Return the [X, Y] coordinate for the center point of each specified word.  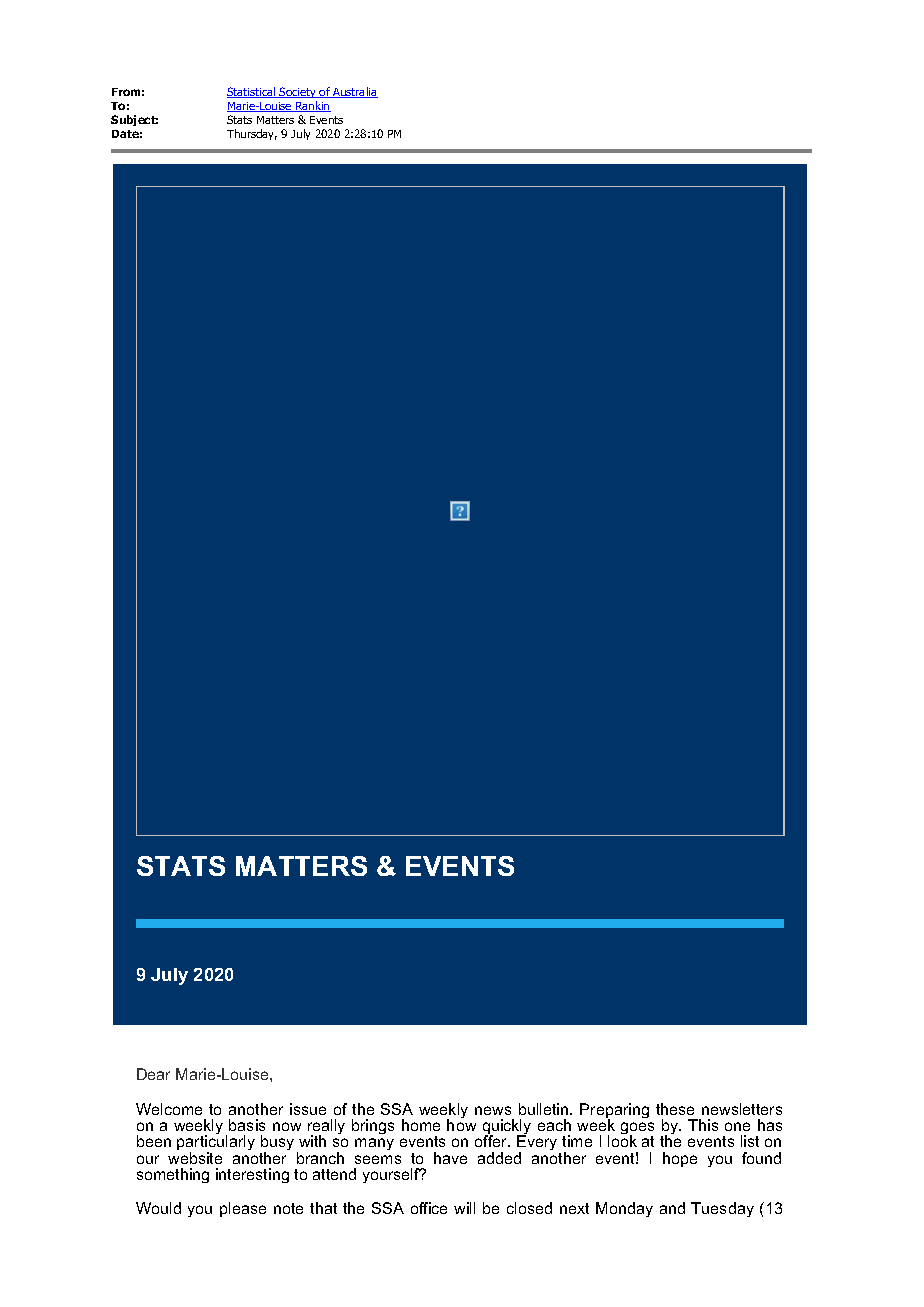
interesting [252, 1175]
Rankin [312, 106]
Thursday [252, 134]
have [450, 1158]
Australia [354, 92]
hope [680, 1159]
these [675, 1109]
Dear [153, 1074]
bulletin [545, 1109]
